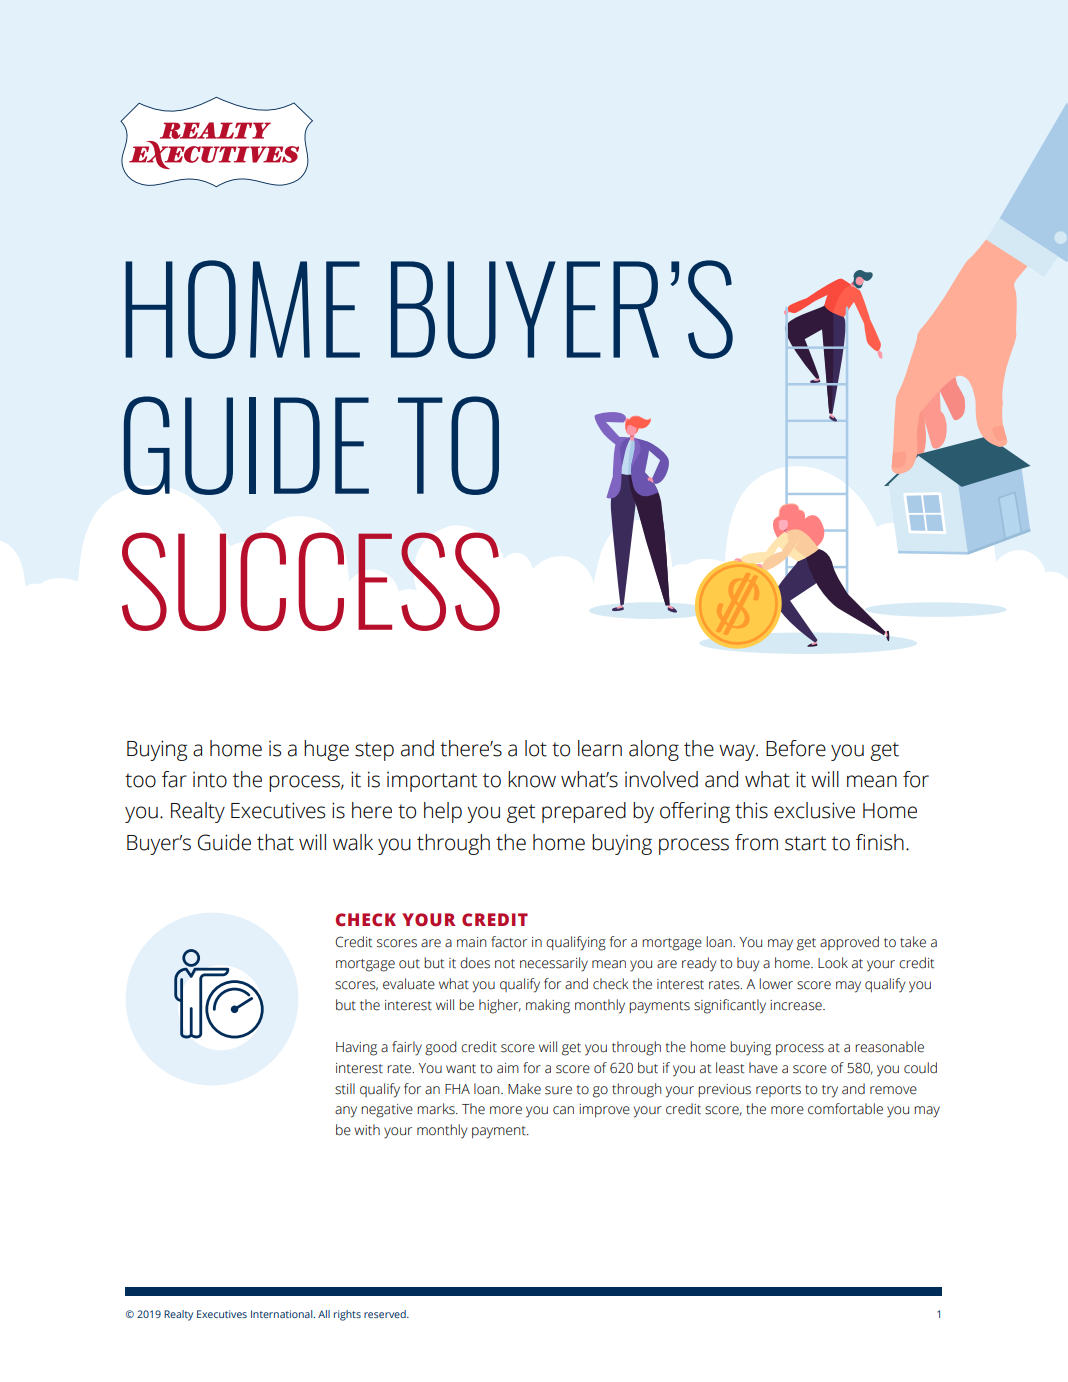  Describe the element at coordinates (386, 1314) in the page. I see `reserved` at that location.
